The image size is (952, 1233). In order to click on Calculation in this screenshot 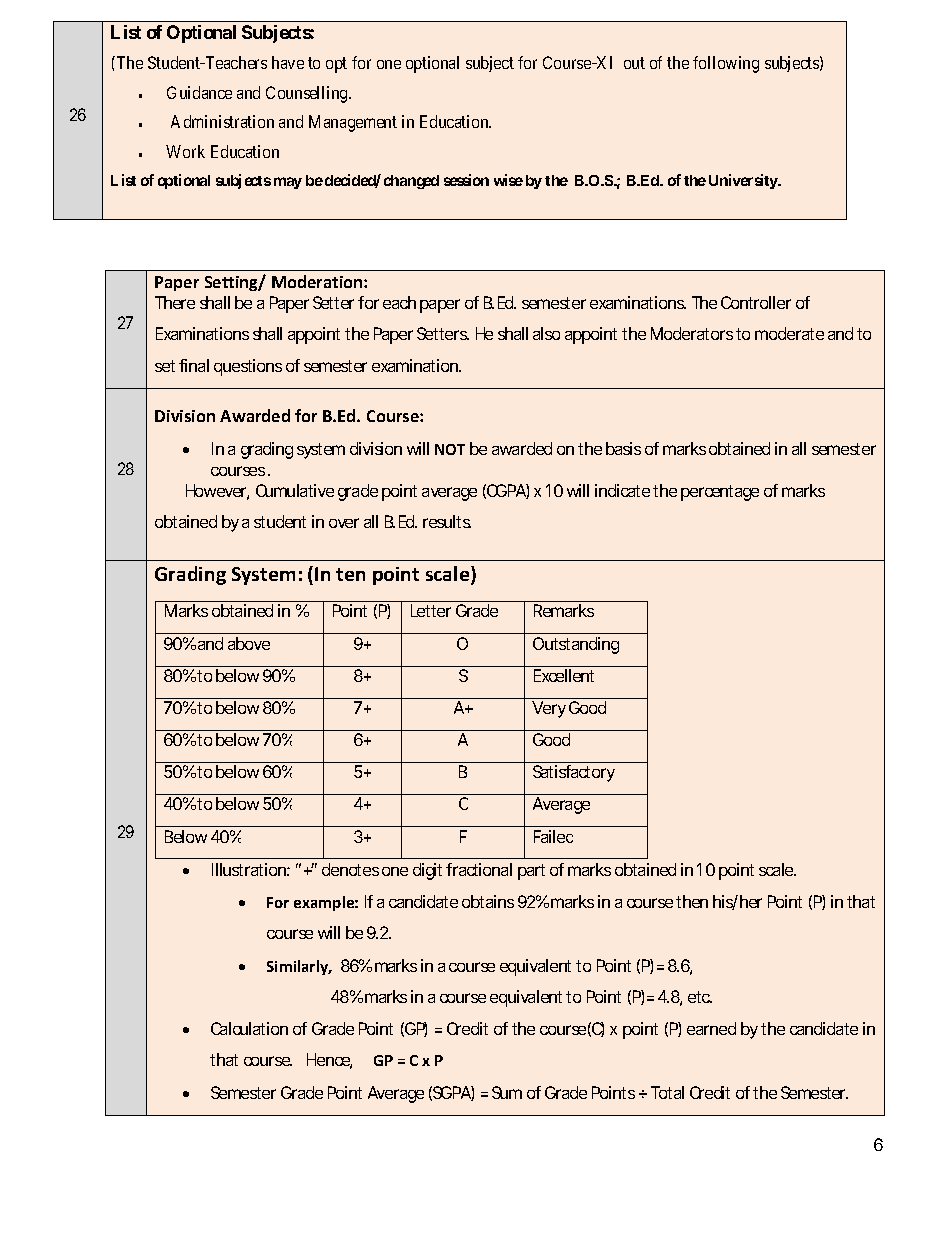, I will do `click(249, 1028)`.
